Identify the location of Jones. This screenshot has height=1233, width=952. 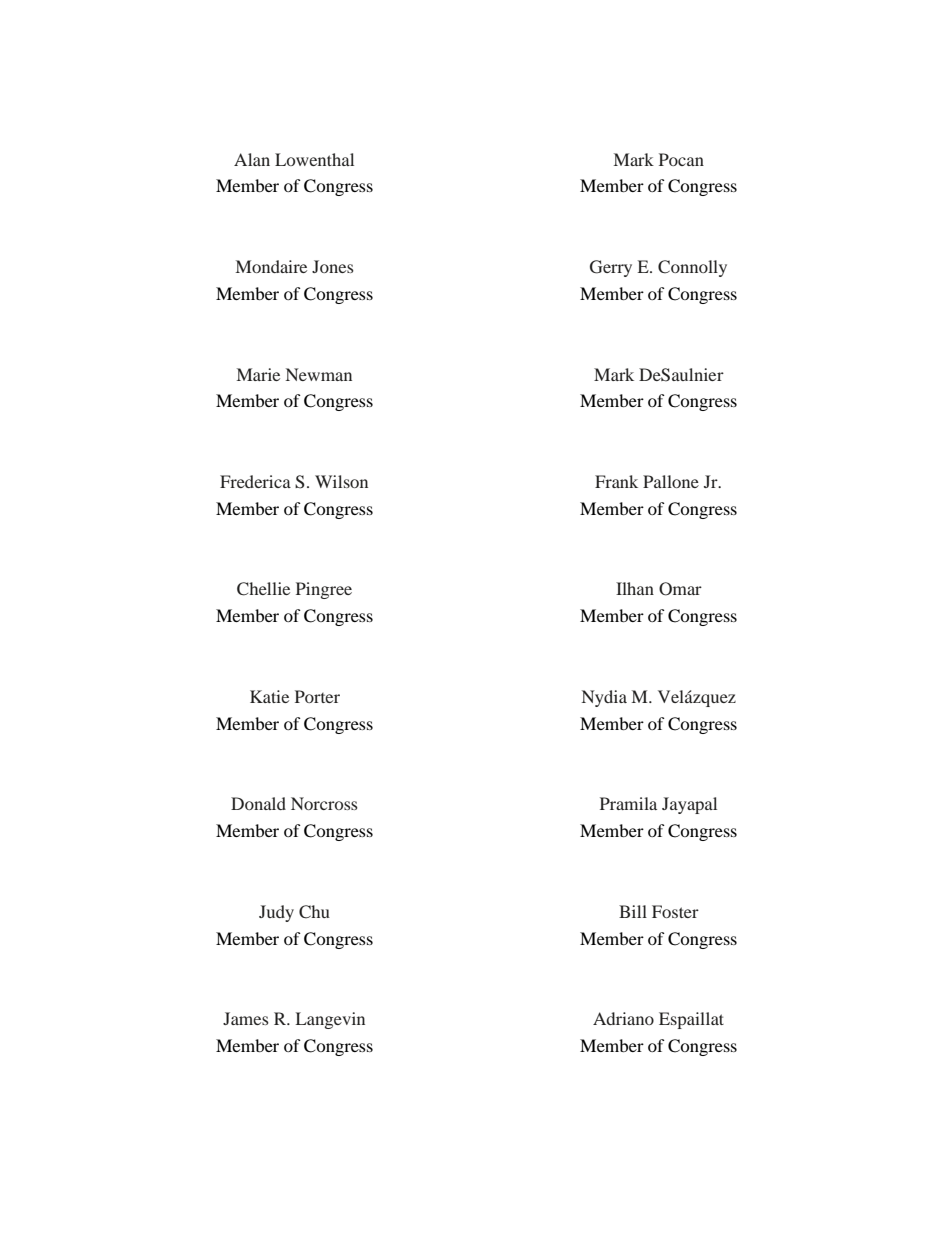
(333, 266).
